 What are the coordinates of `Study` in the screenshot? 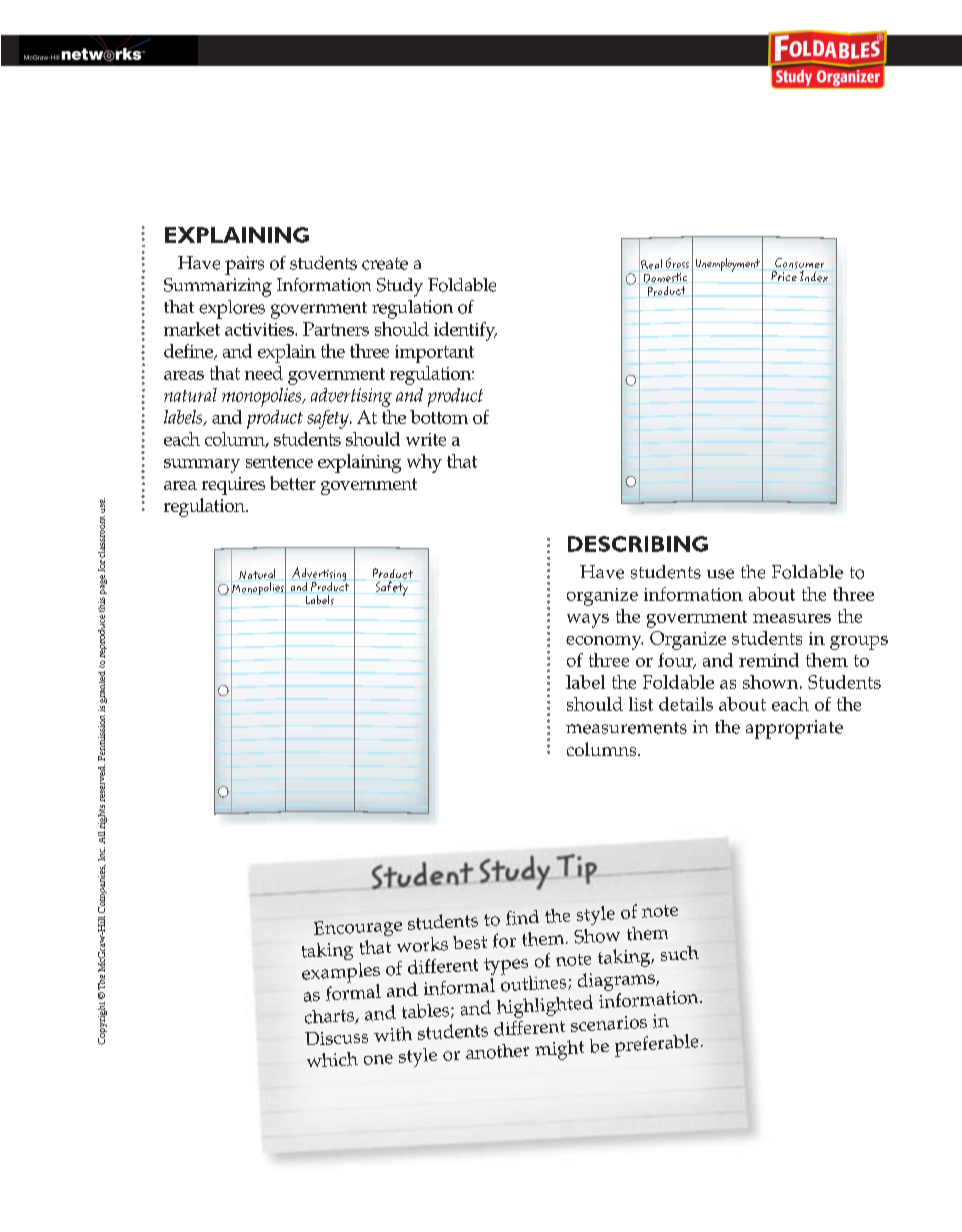 It's located at (400, 287).
